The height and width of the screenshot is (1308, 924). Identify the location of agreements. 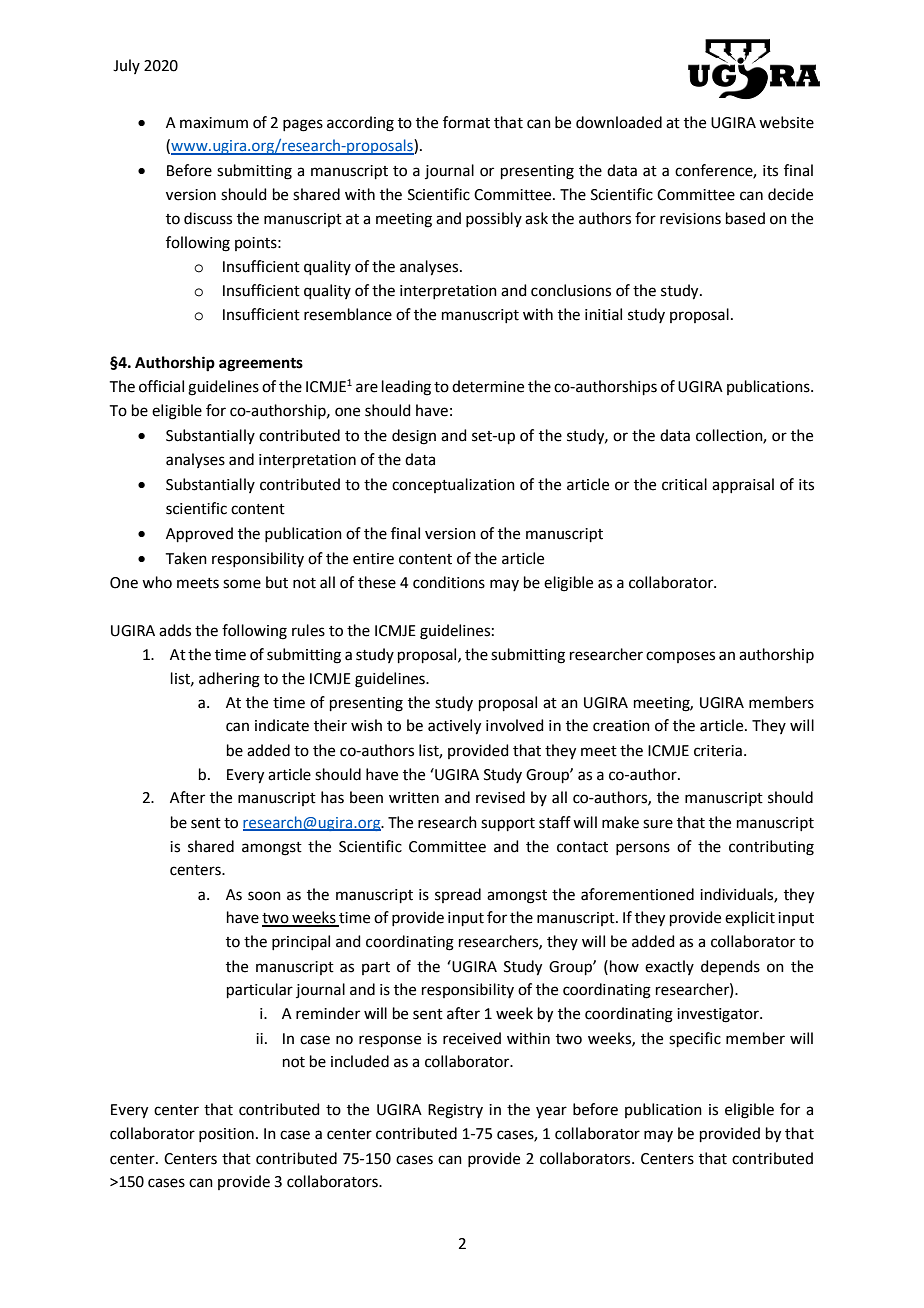
(261, 365).
